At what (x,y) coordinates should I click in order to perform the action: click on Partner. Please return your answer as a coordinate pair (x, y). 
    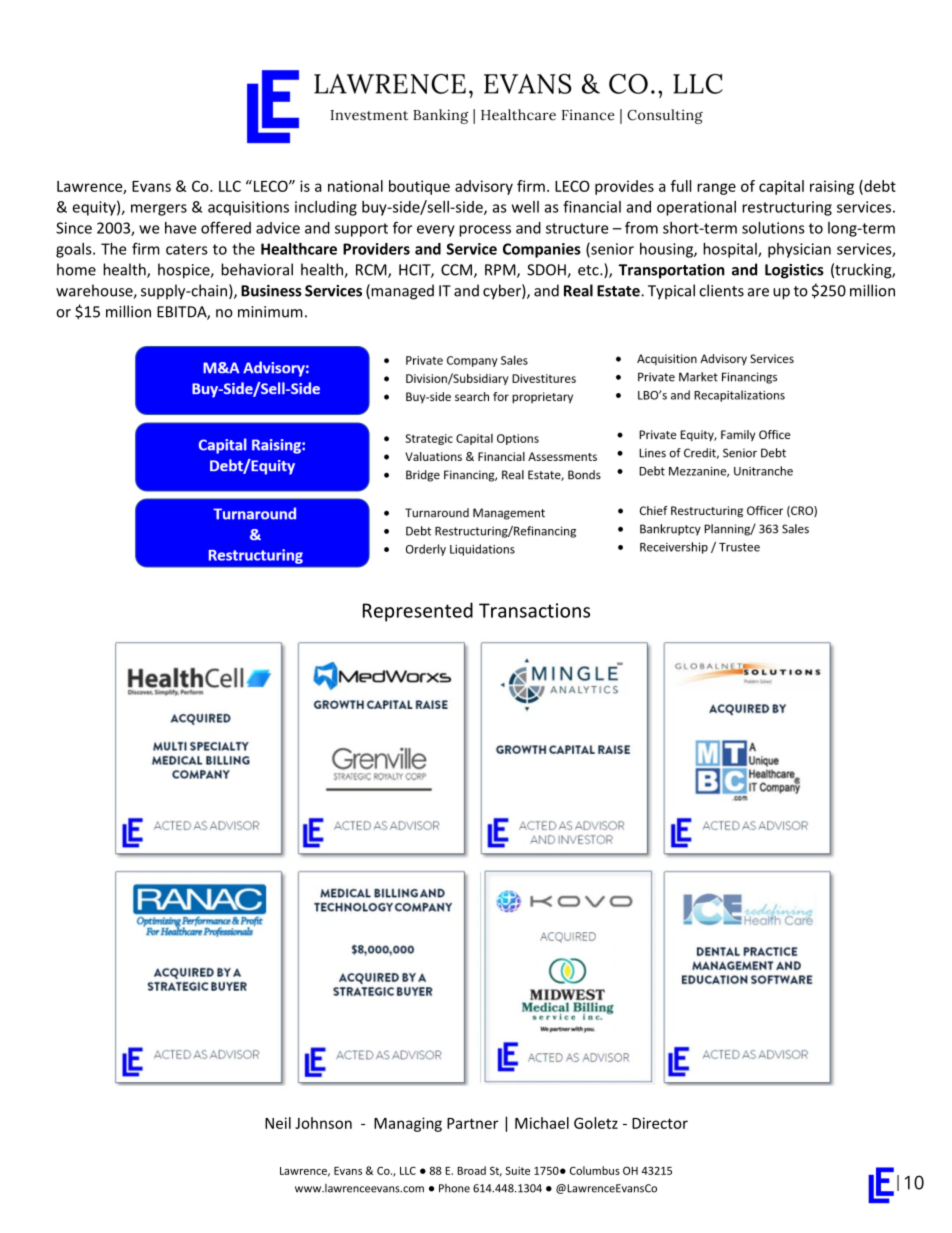
    Looking at the image, I should click on (472, 1123).
